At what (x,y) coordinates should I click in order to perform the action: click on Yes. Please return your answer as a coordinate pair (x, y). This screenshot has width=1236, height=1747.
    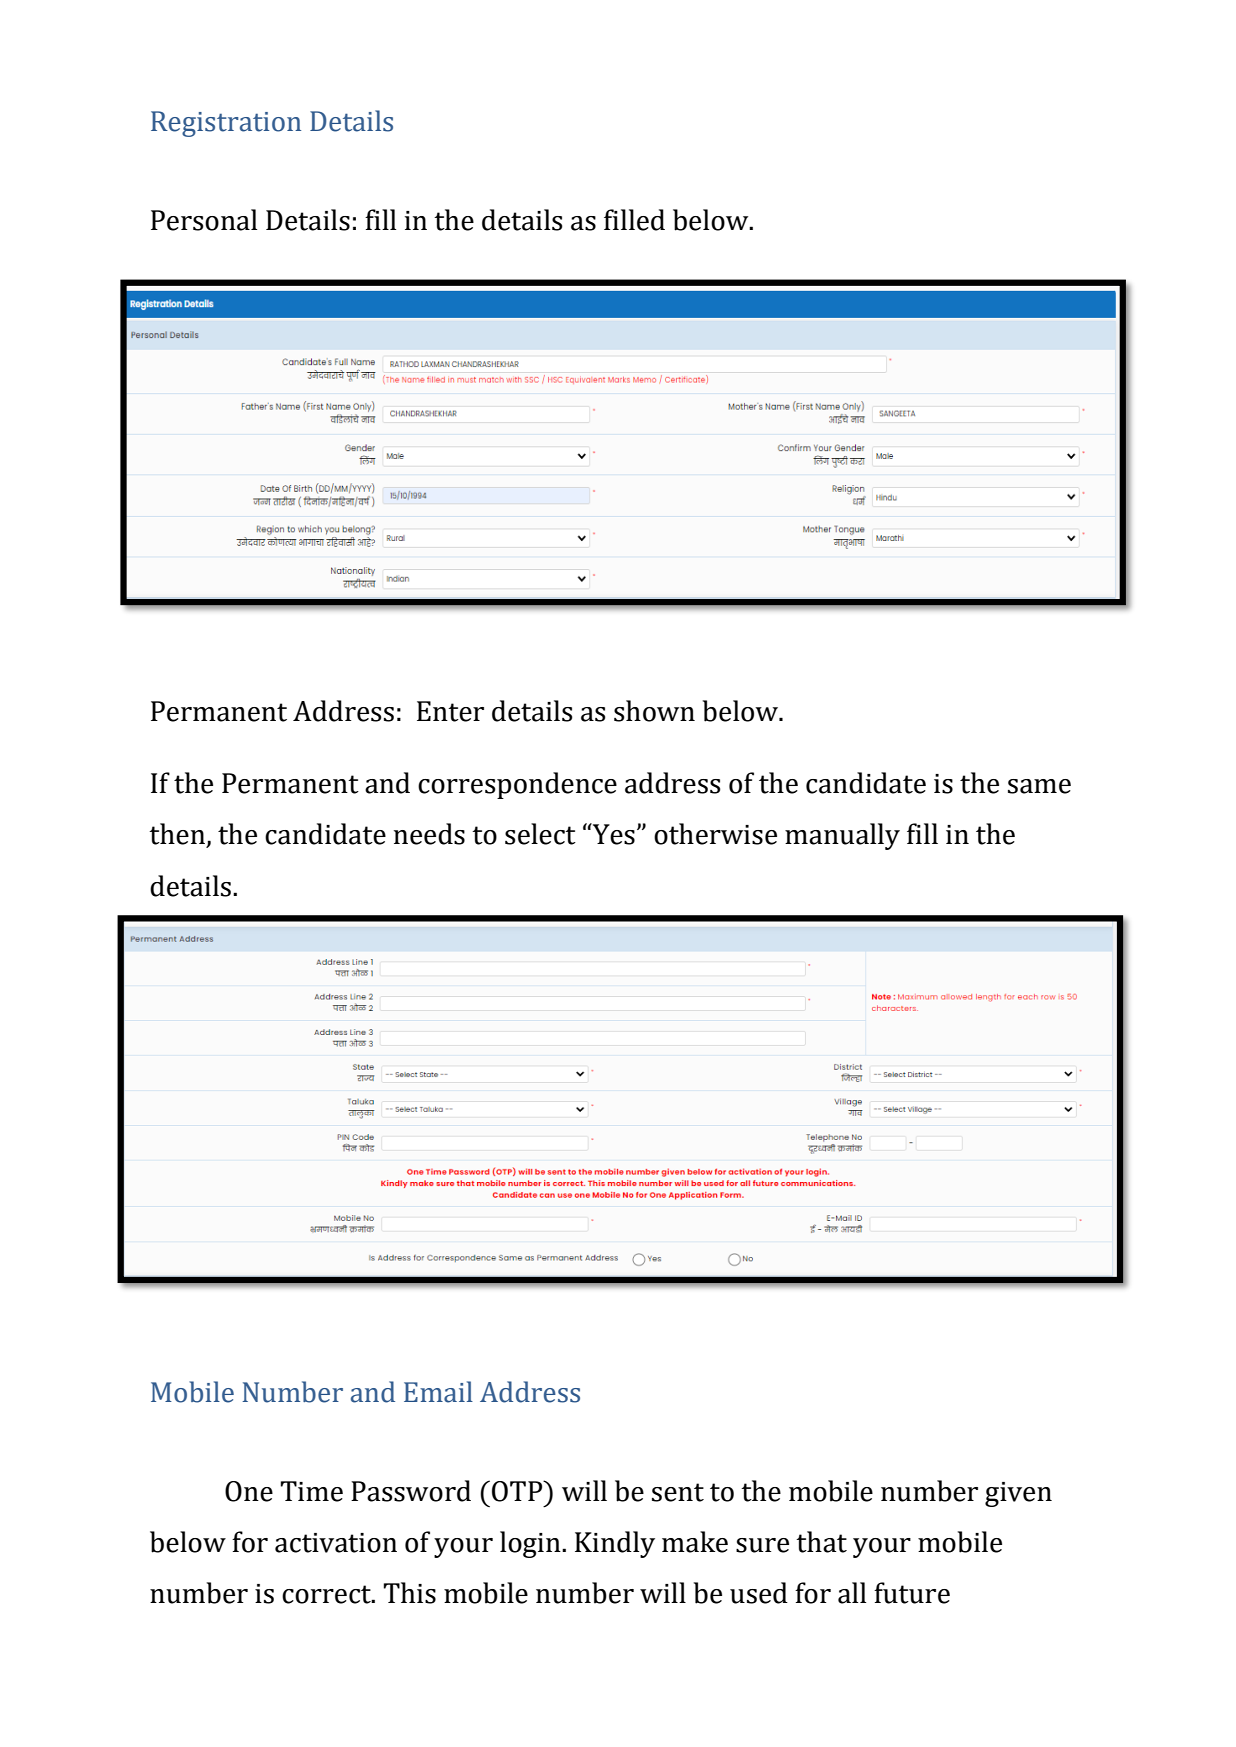
    Looking at the image, I should click on (613, 834).
